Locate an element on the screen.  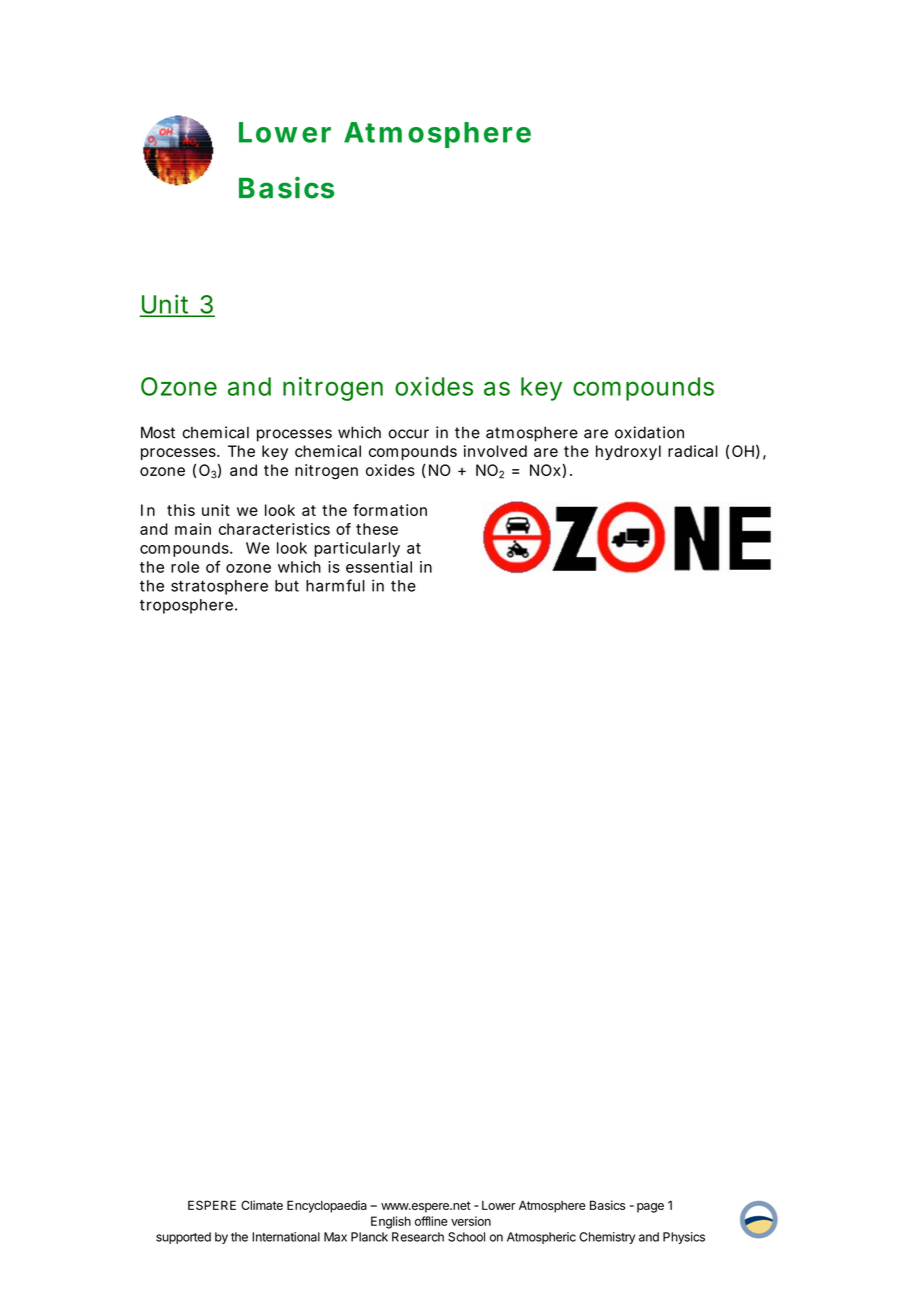
offline is located at coordinates (431, 1221).
